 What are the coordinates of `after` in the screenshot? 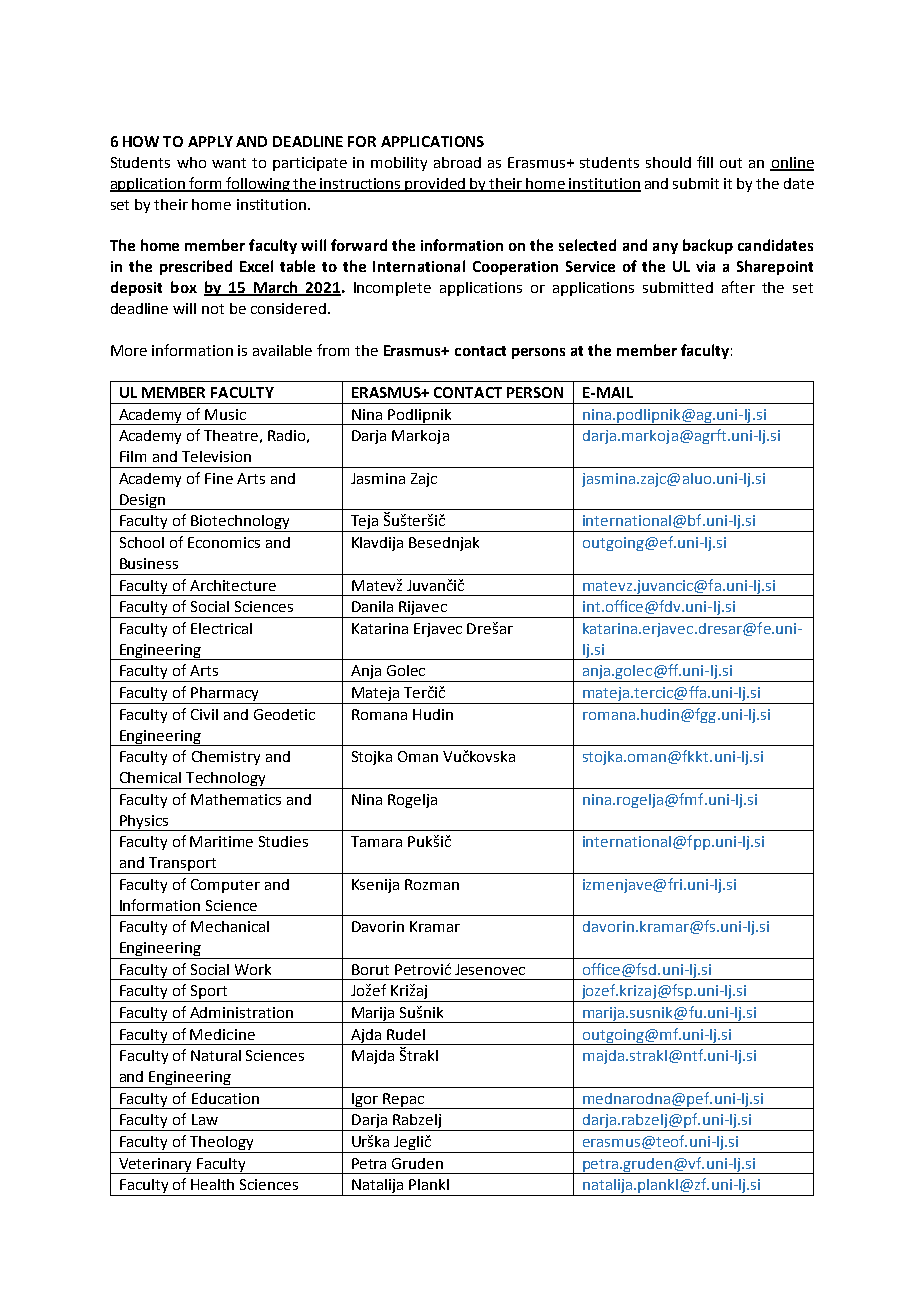 It's located at (738, 287).
